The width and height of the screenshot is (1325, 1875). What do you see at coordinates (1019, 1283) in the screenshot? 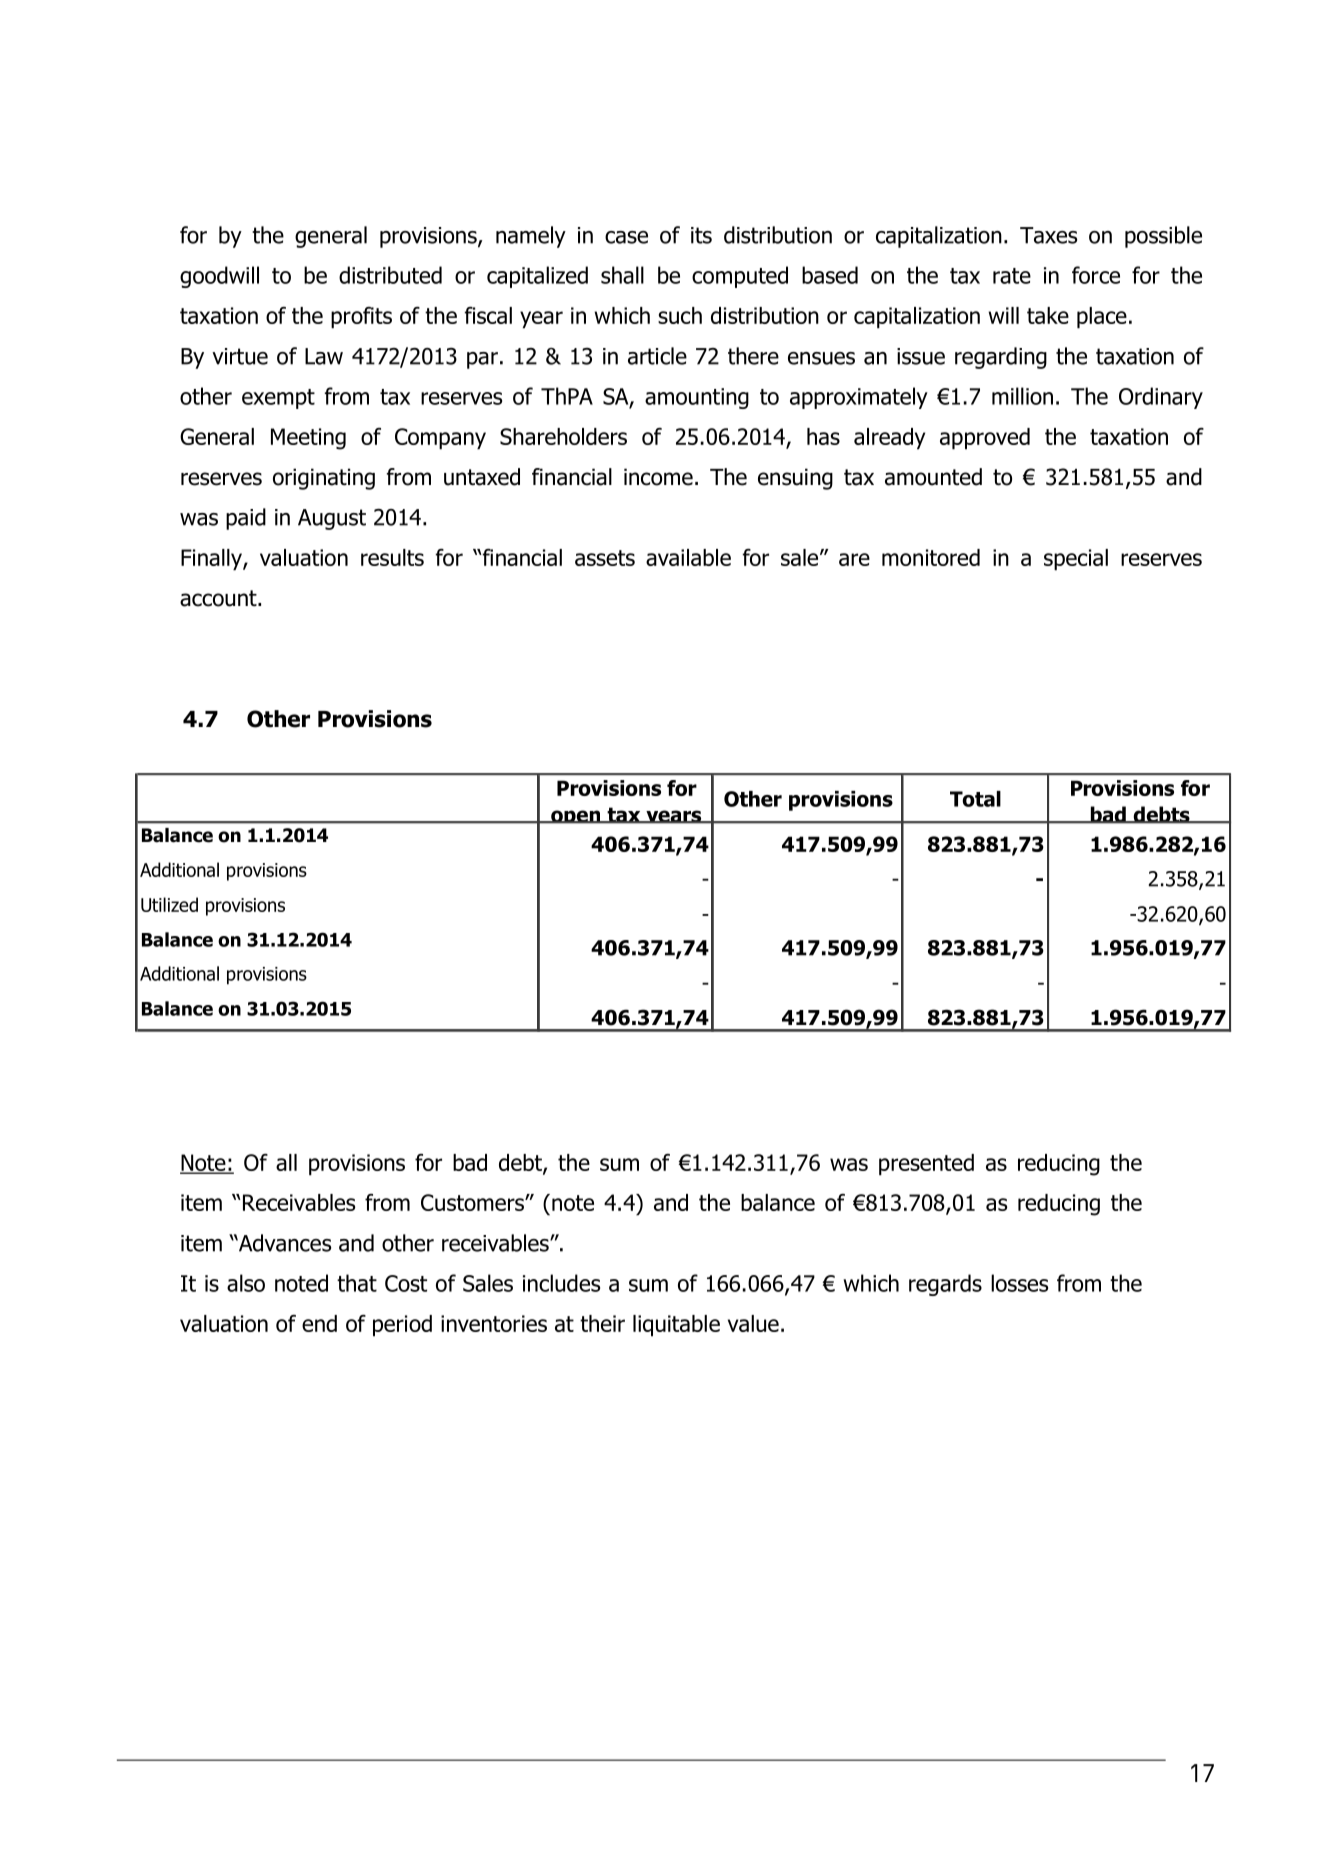
I see `losses` at bounding box center [1019, 1283].
